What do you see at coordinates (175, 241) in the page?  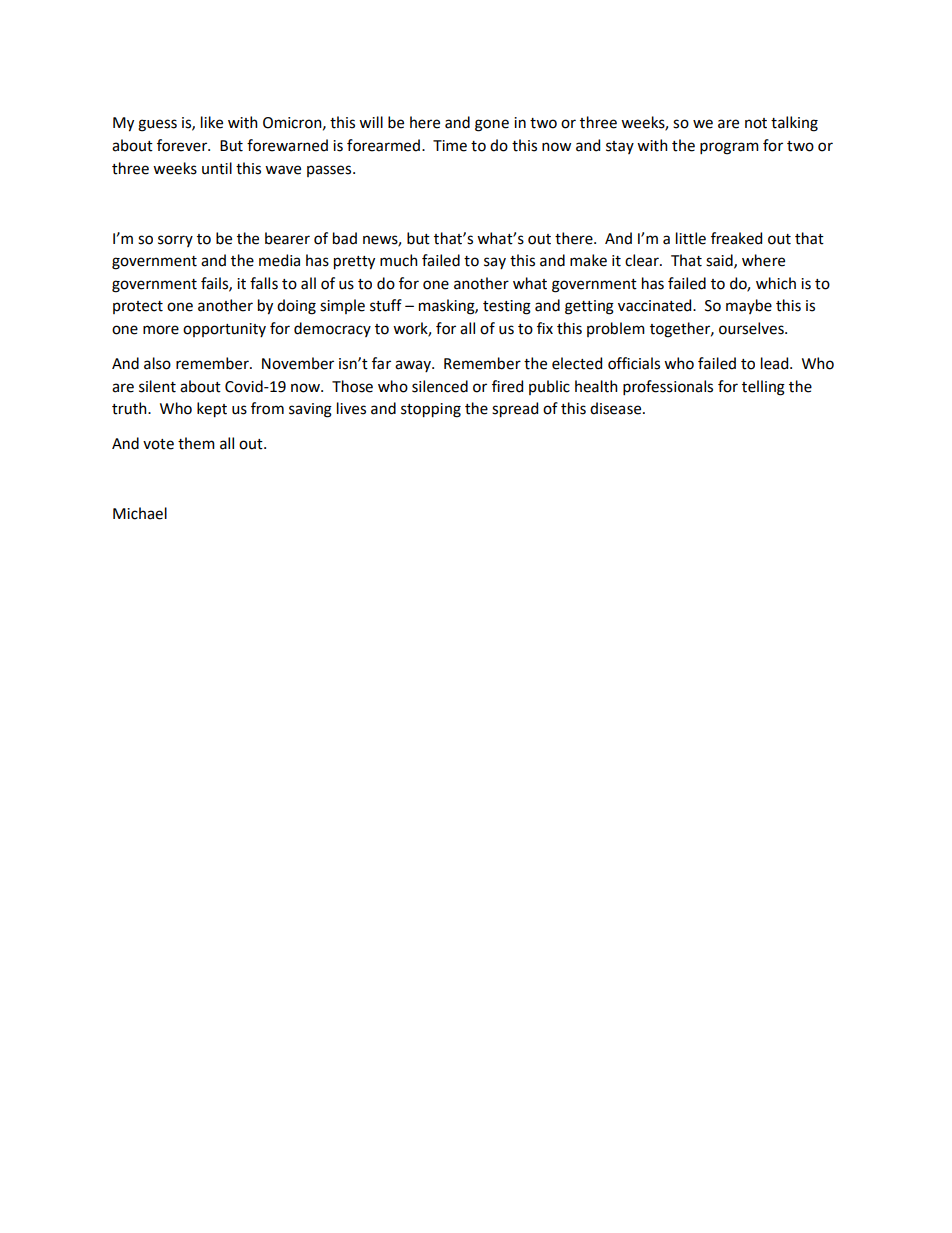 I see `sorry` at bounding box center [175, 241].
